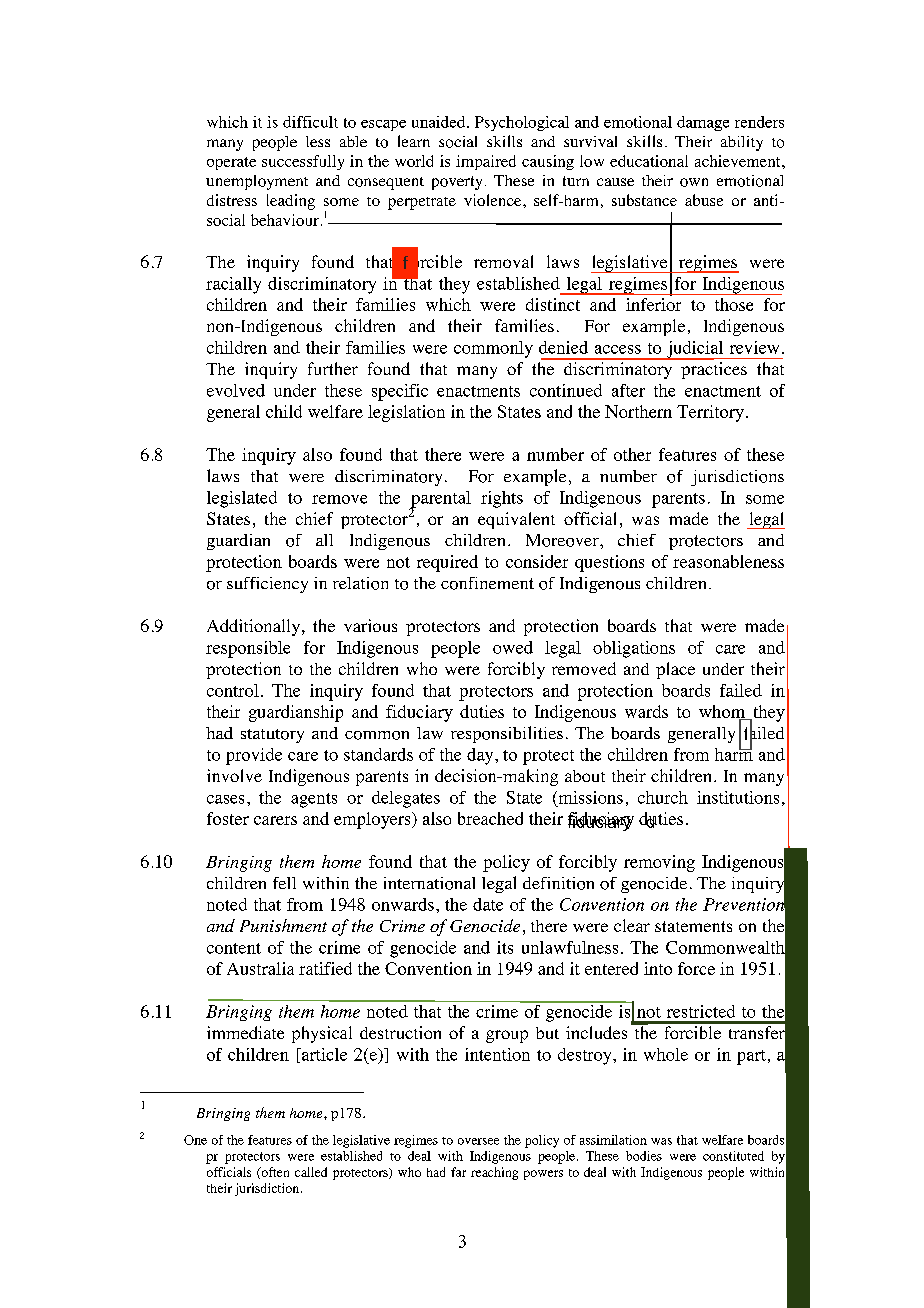 The height and width of the page is (1308, 924). What do you see at coordinates (486, 162) in the page?
I see `impaired` at bounding box center [486, 162].
